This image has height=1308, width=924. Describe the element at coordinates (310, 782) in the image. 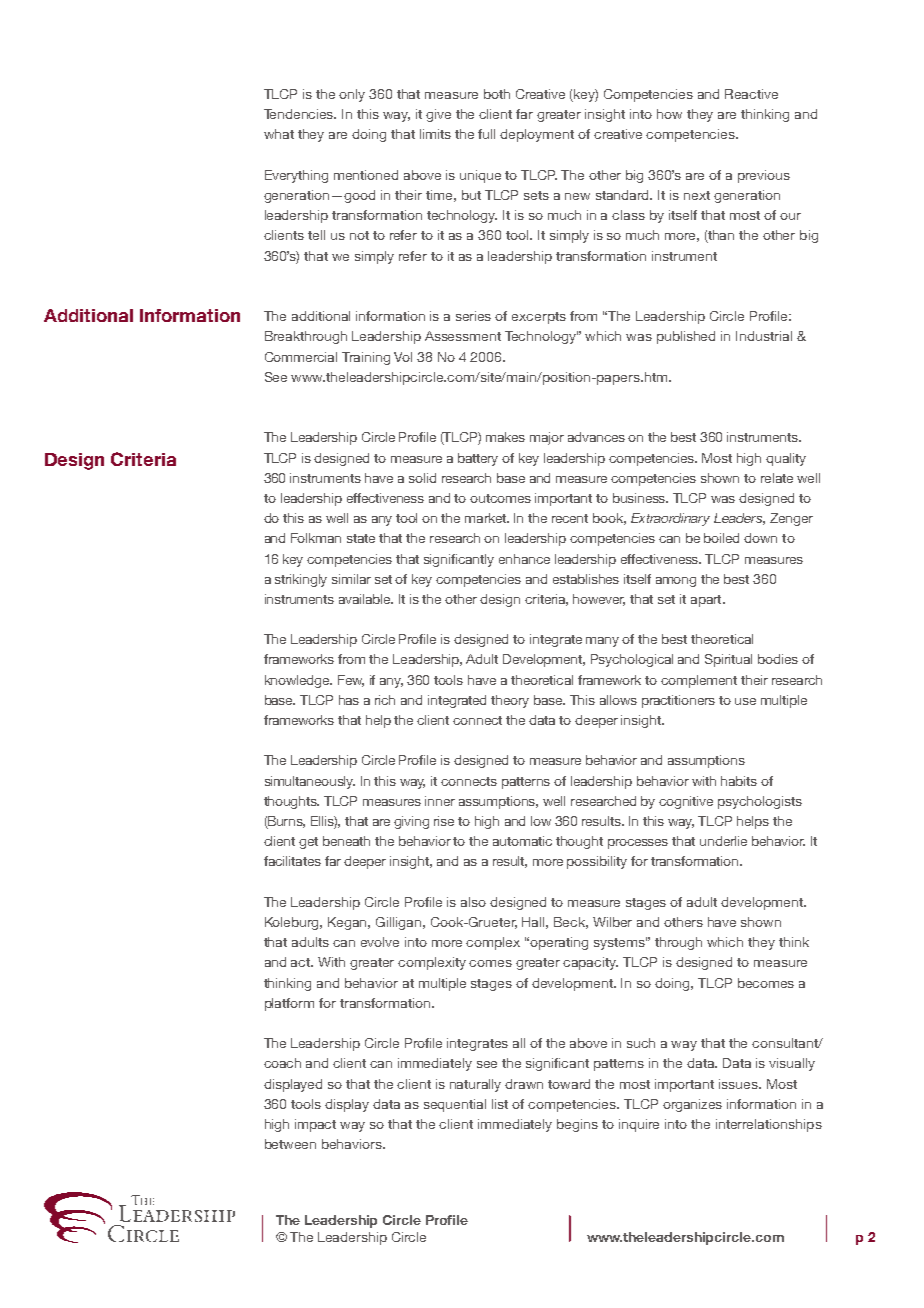

I see `simultaneously` at that location.
